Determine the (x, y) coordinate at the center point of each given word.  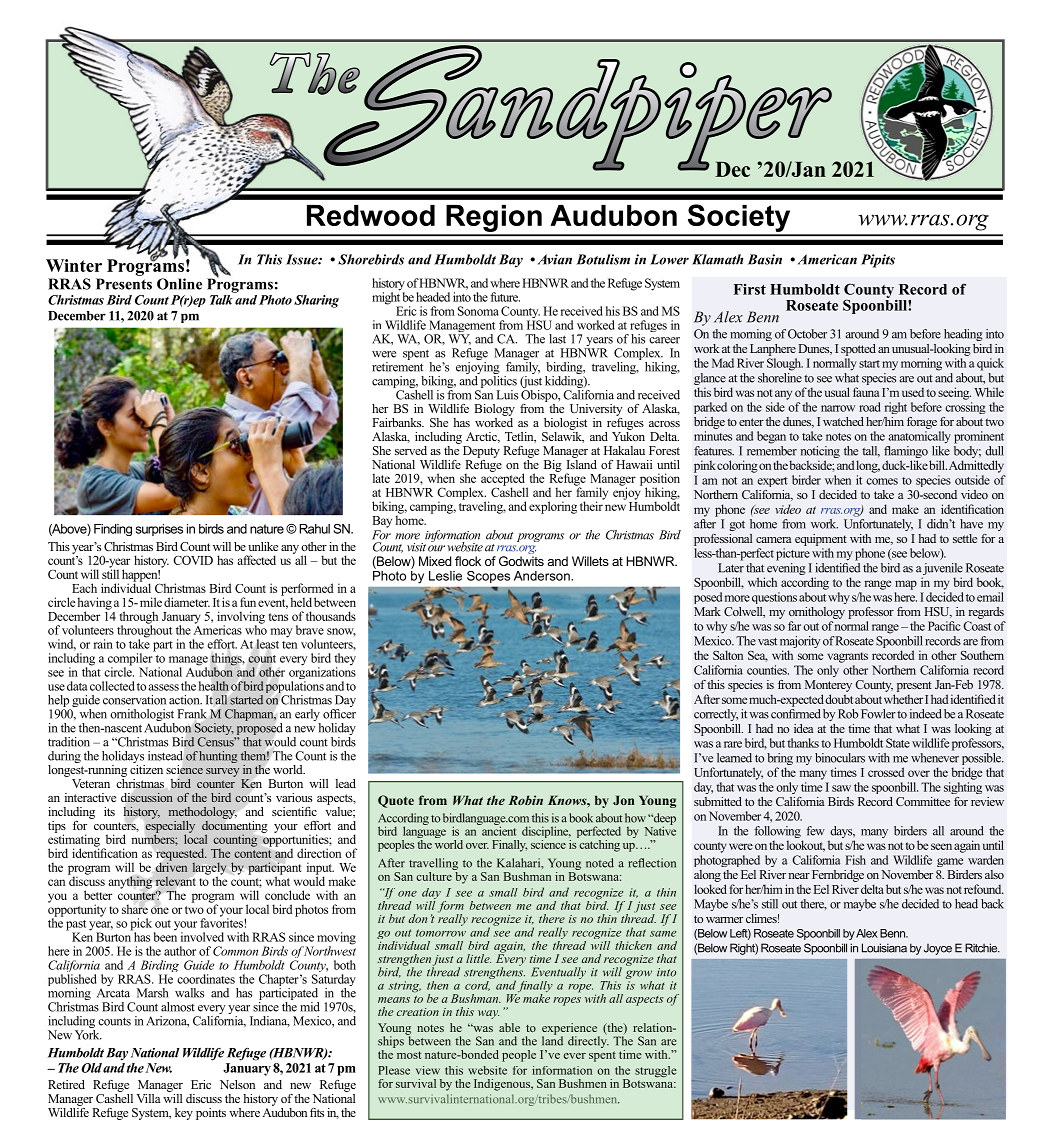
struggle (656, 1072)
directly (588, 1041)
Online (179, 284)
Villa (148, 1098)
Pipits (878, 261)
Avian (555, 259)
